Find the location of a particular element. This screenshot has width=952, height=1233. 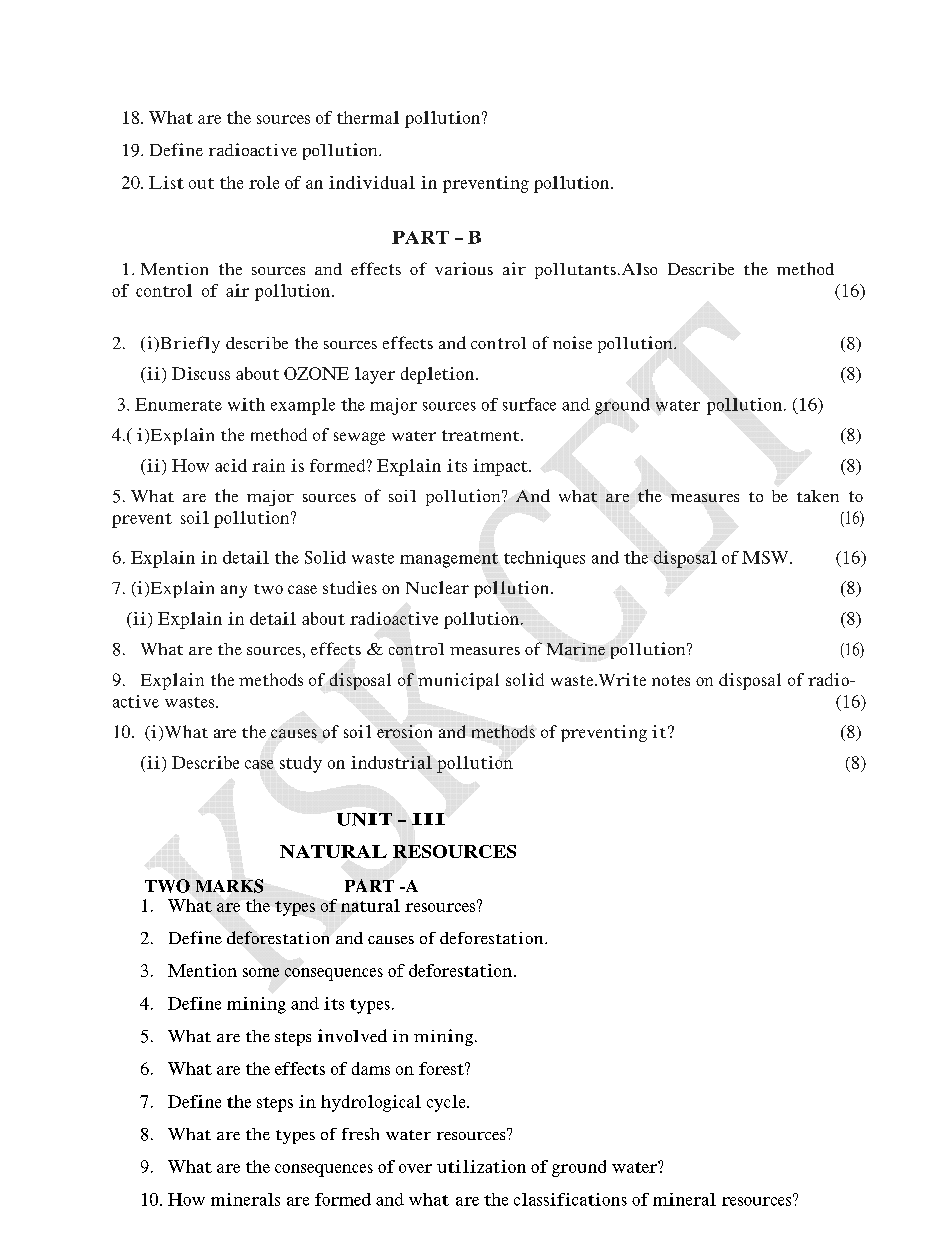

individual is located at coordinates (372, 182).
